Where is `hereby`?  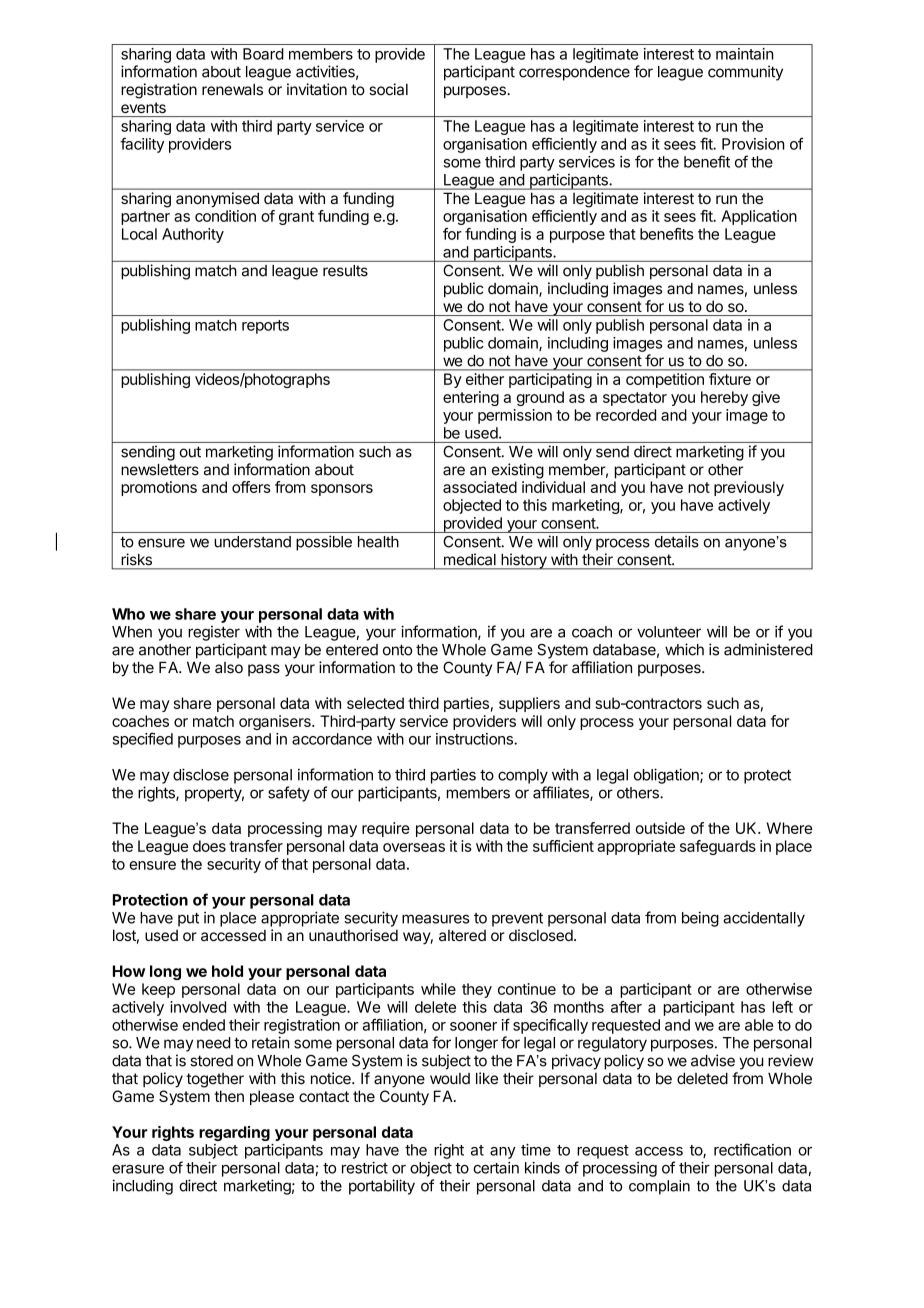
hereby is located at coordinates (724, 398).
